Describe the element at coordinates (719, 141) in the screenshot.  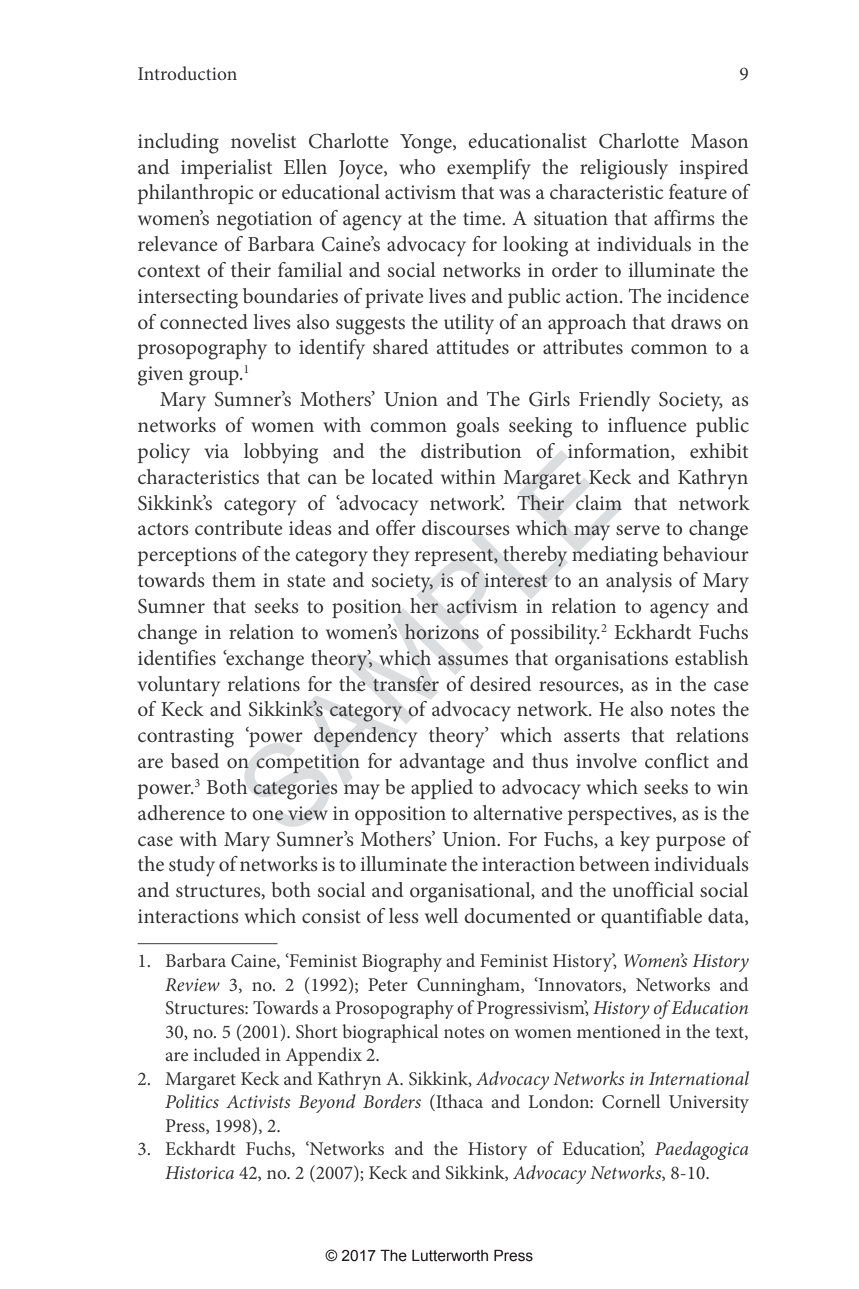
I see `Mason` at that location.
